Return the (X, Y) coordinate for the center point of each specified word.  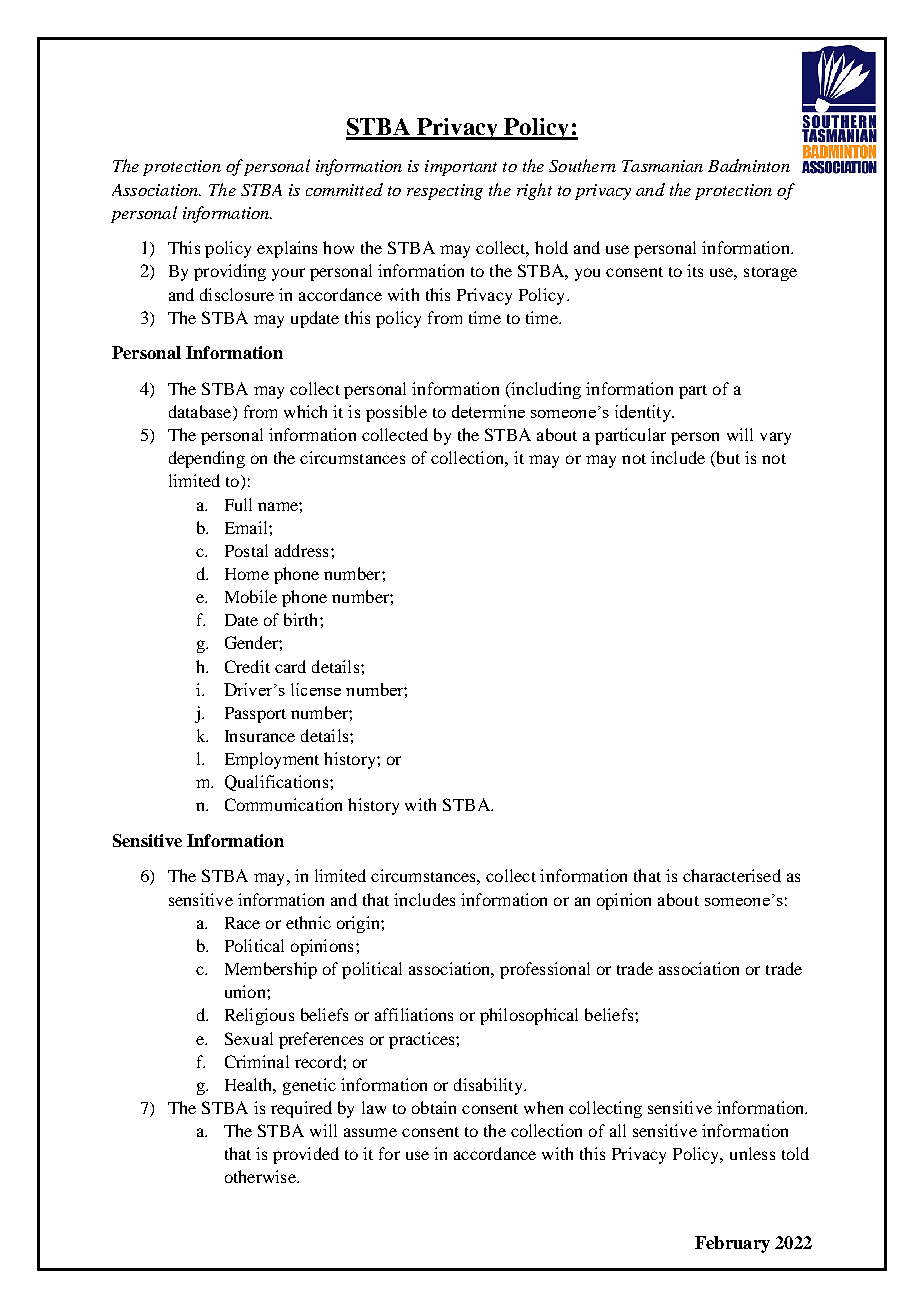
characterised (732, 875)
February (732, 1244)
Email (247, 527)
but (727, 459)
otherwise (261, 1176)
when (543, 1107)
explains (287, 249)
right (534, 191)
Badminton (749, 165)
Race (242, 923)
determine (488, 411)
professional (545, 970)
